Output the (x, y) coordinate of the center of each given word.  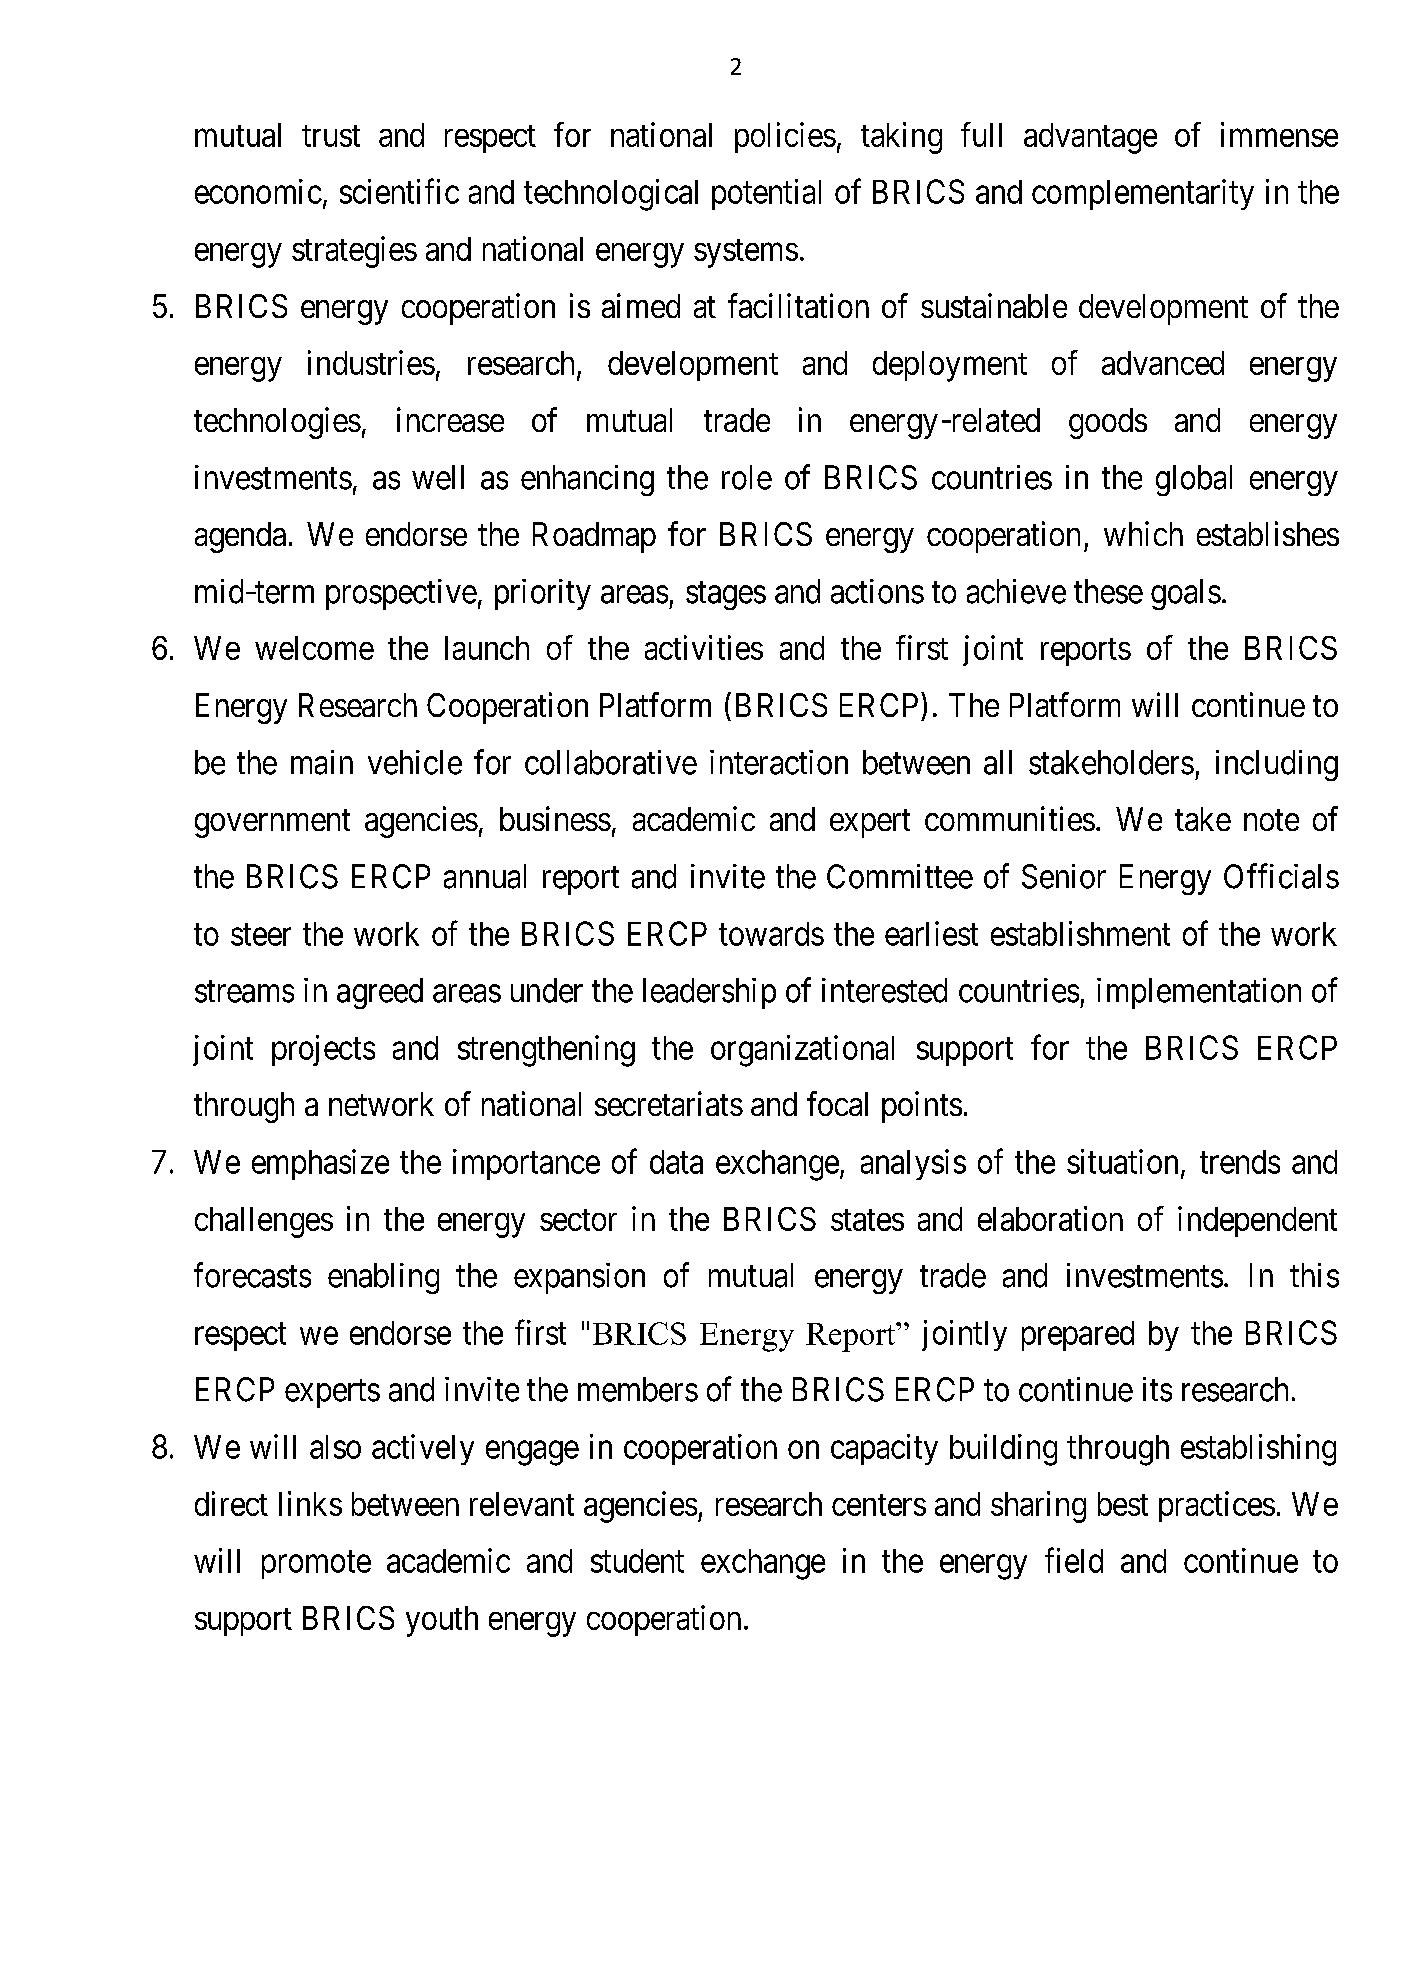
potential (766, 194)
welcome (314, 648)
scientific (399, 191)
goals (1186, 594)
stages (726, 596)
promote (316, 1565)
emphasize (320, 1164)
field (1074, 1560)
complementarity (1143, 194)
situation (1122, 1161)
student (637, 1561)
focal (837, 1103)
